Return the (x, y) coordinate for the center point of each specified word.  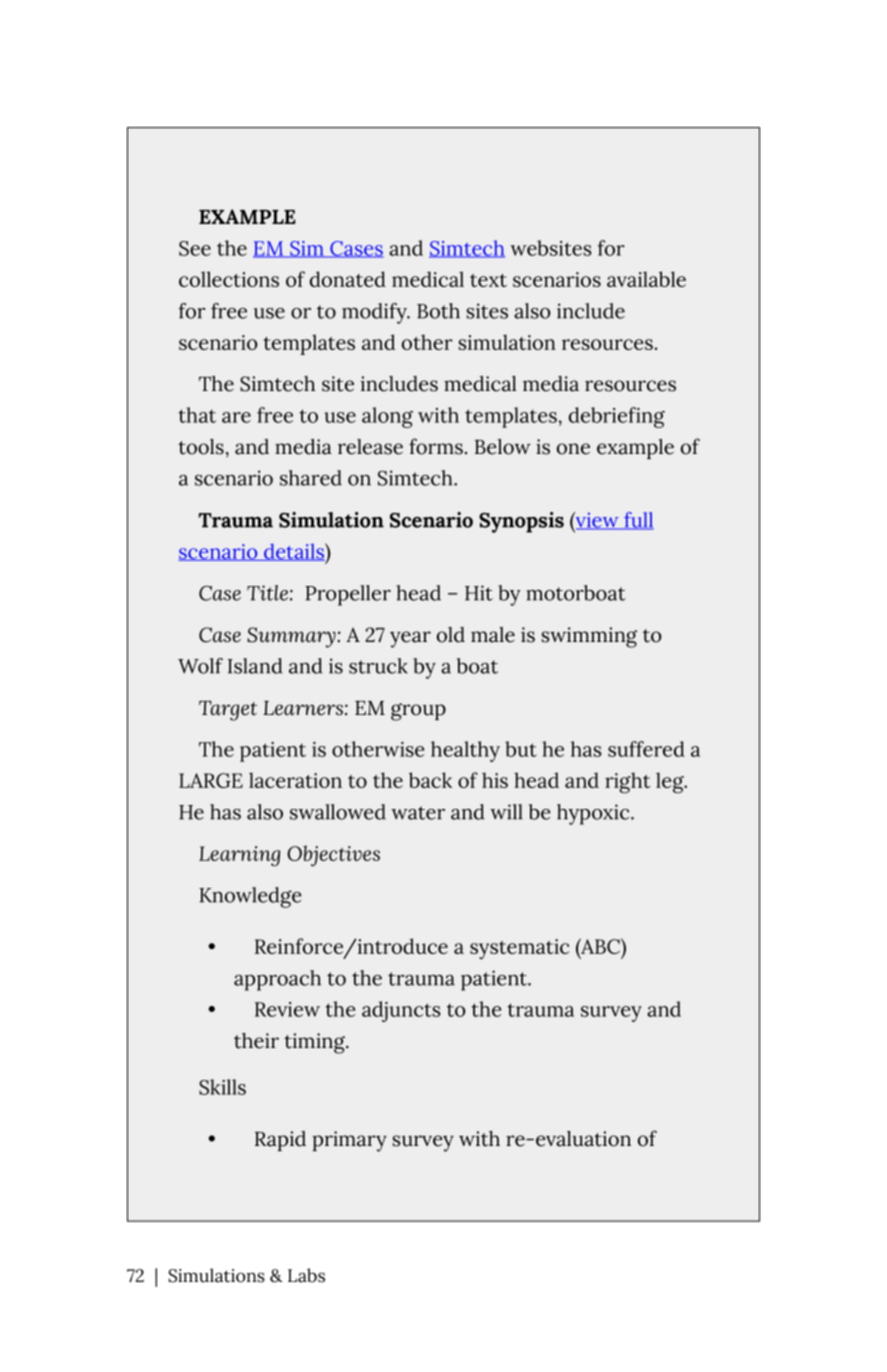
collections (229, 279)
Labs (306, 1275)
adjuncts (401, 1011)
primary (349, 1141)
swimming (589, 637)
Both (438, 311)
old (451, 635)
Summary (292, 637)
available (646, 279)
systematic (519, 949)
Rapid (280, 1141)
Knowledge (250, 897)
